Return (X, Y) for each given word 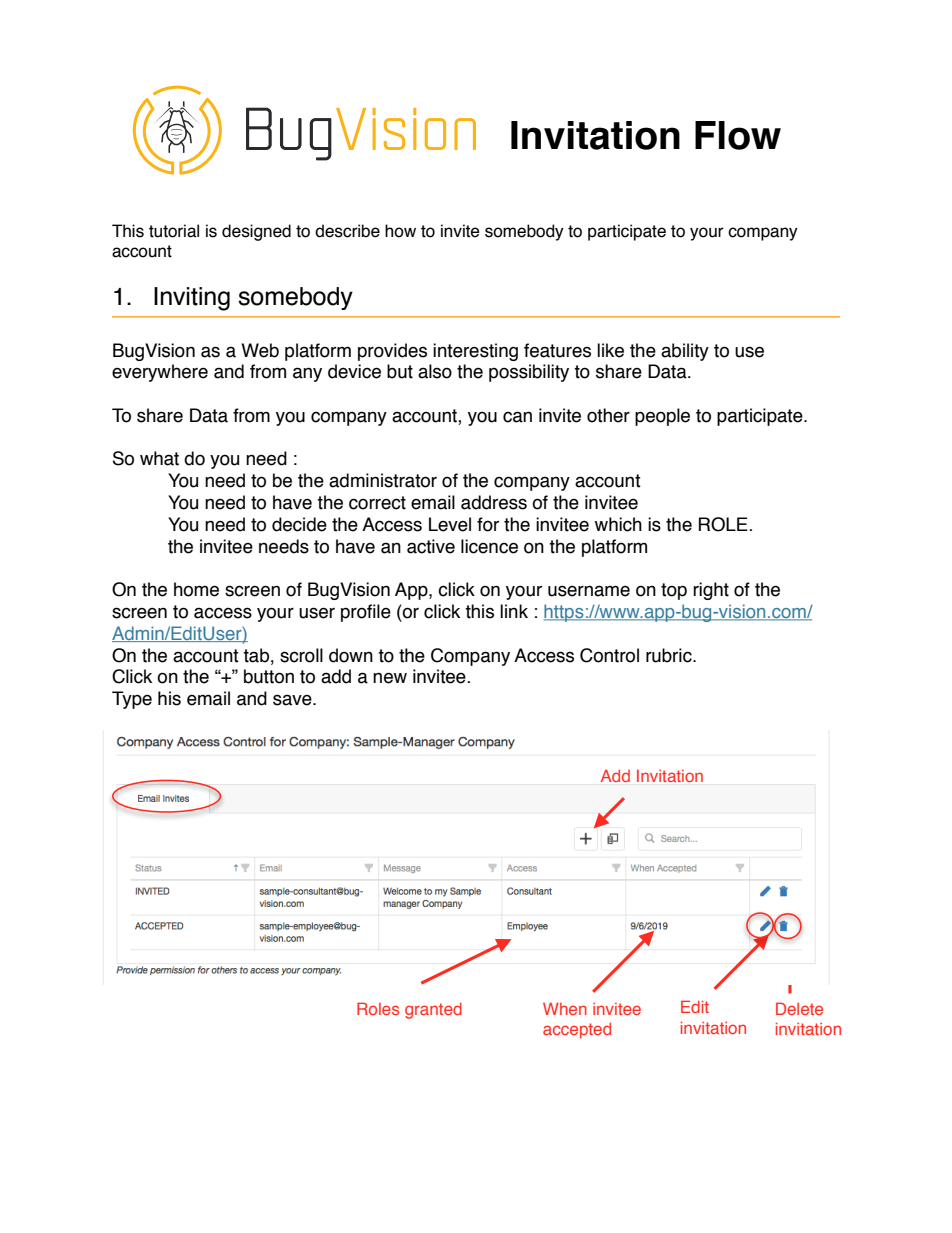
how (400, 231)
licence (489, 546)
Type (132, 700)
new (390, 678)
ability (685, 352)
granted (433, 1011)
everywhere (160, 373)
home (196, 589)
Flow (738, 135)
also (435, 371)
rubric (670, 655)
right (711, 591)
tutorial (174, 231)
